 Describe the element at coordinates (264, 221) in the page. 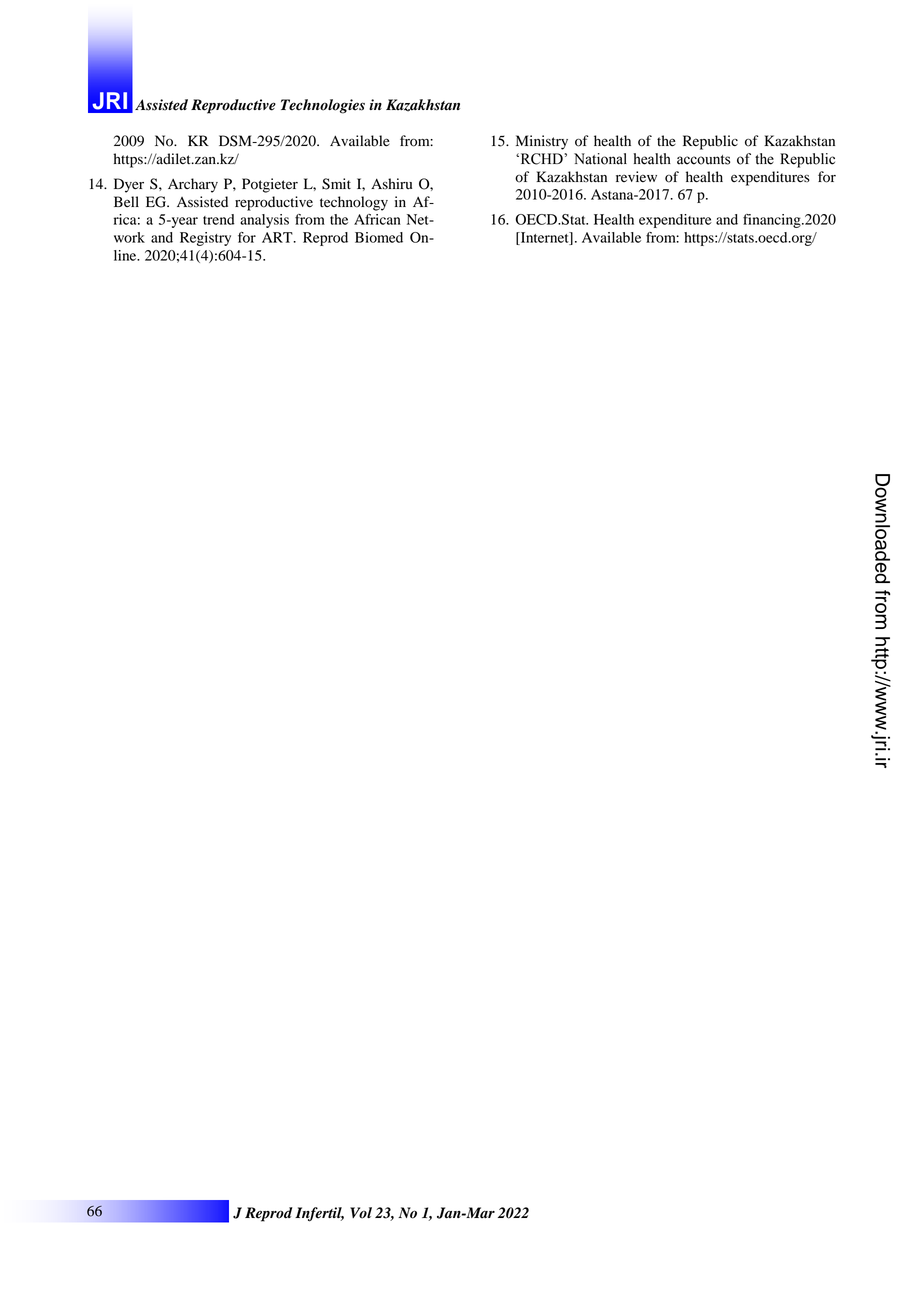

I see `analysis` at that location.
